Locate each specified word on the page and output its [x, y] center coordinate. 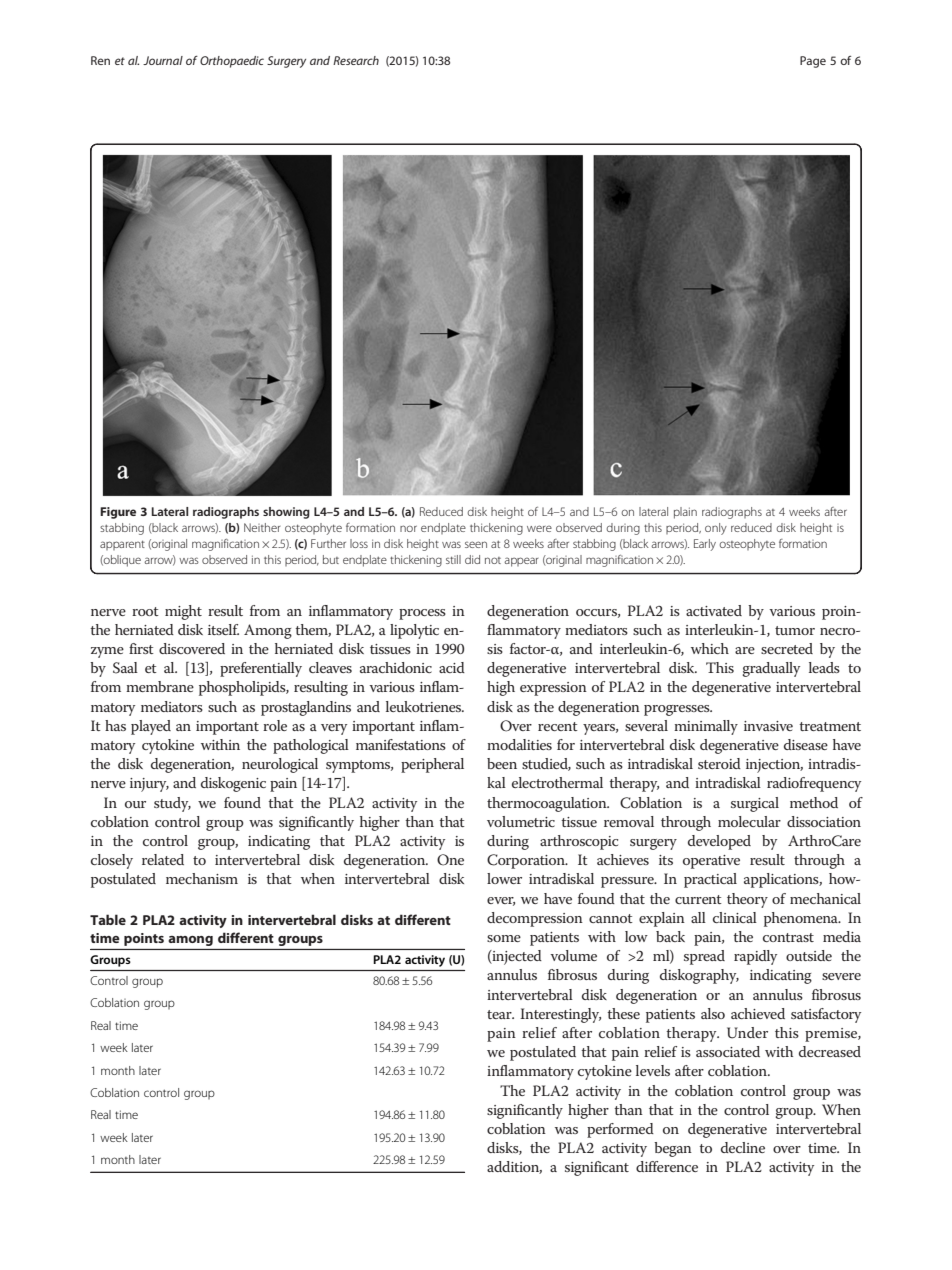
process [422, 614]
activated [714, 610]
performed [620, 1130]
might [183, 612]
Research [356, 60]
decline [743, 1147]
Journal [163, 60]
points [144, 939]
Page [813, 62]
